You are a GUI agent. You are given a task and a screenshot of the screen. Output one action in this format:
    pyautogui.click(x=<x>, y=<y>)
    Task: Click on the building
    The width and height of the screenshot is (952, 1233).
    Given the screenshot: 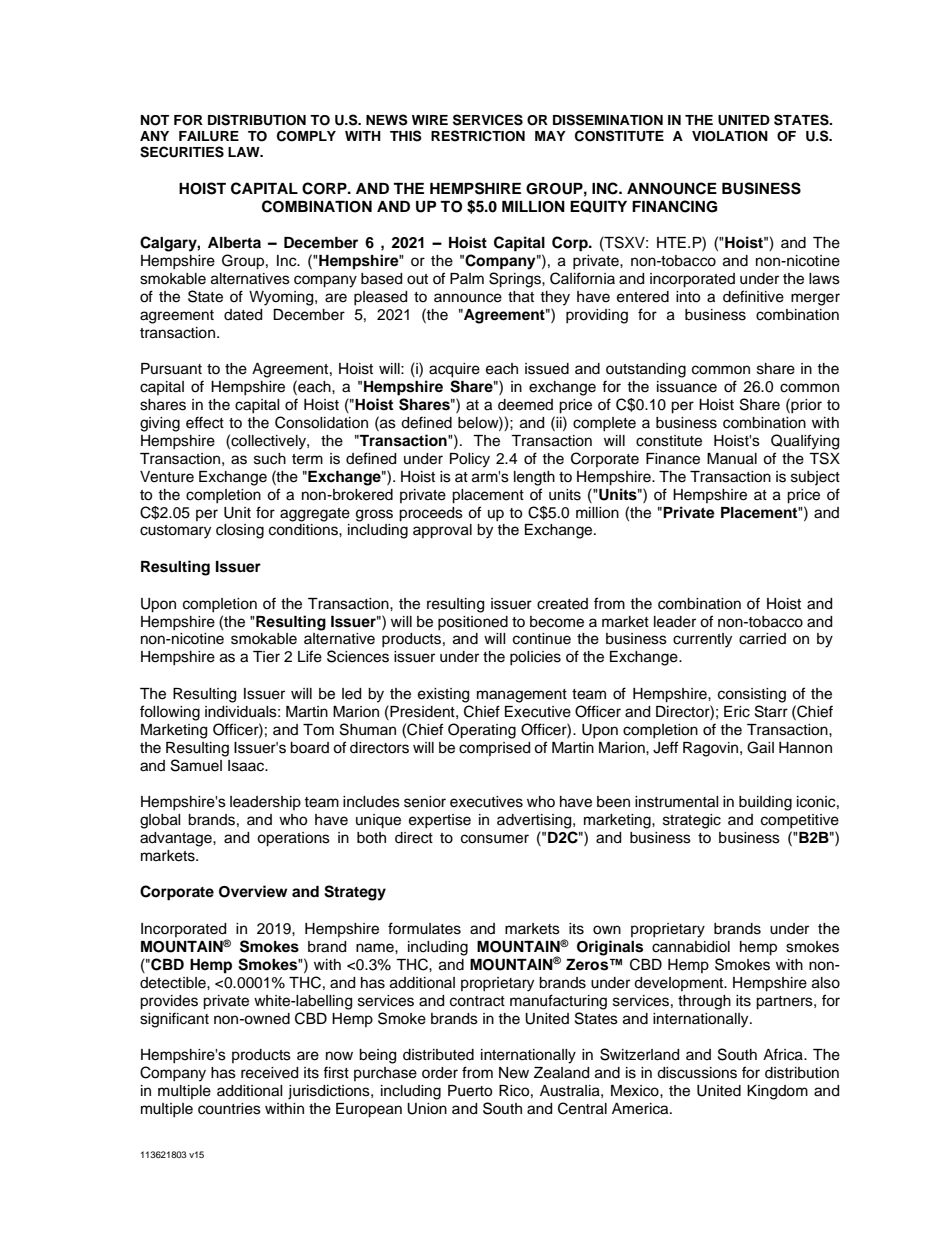 What is the action you would take?
    pyautogui.click(x=765, y=803)
